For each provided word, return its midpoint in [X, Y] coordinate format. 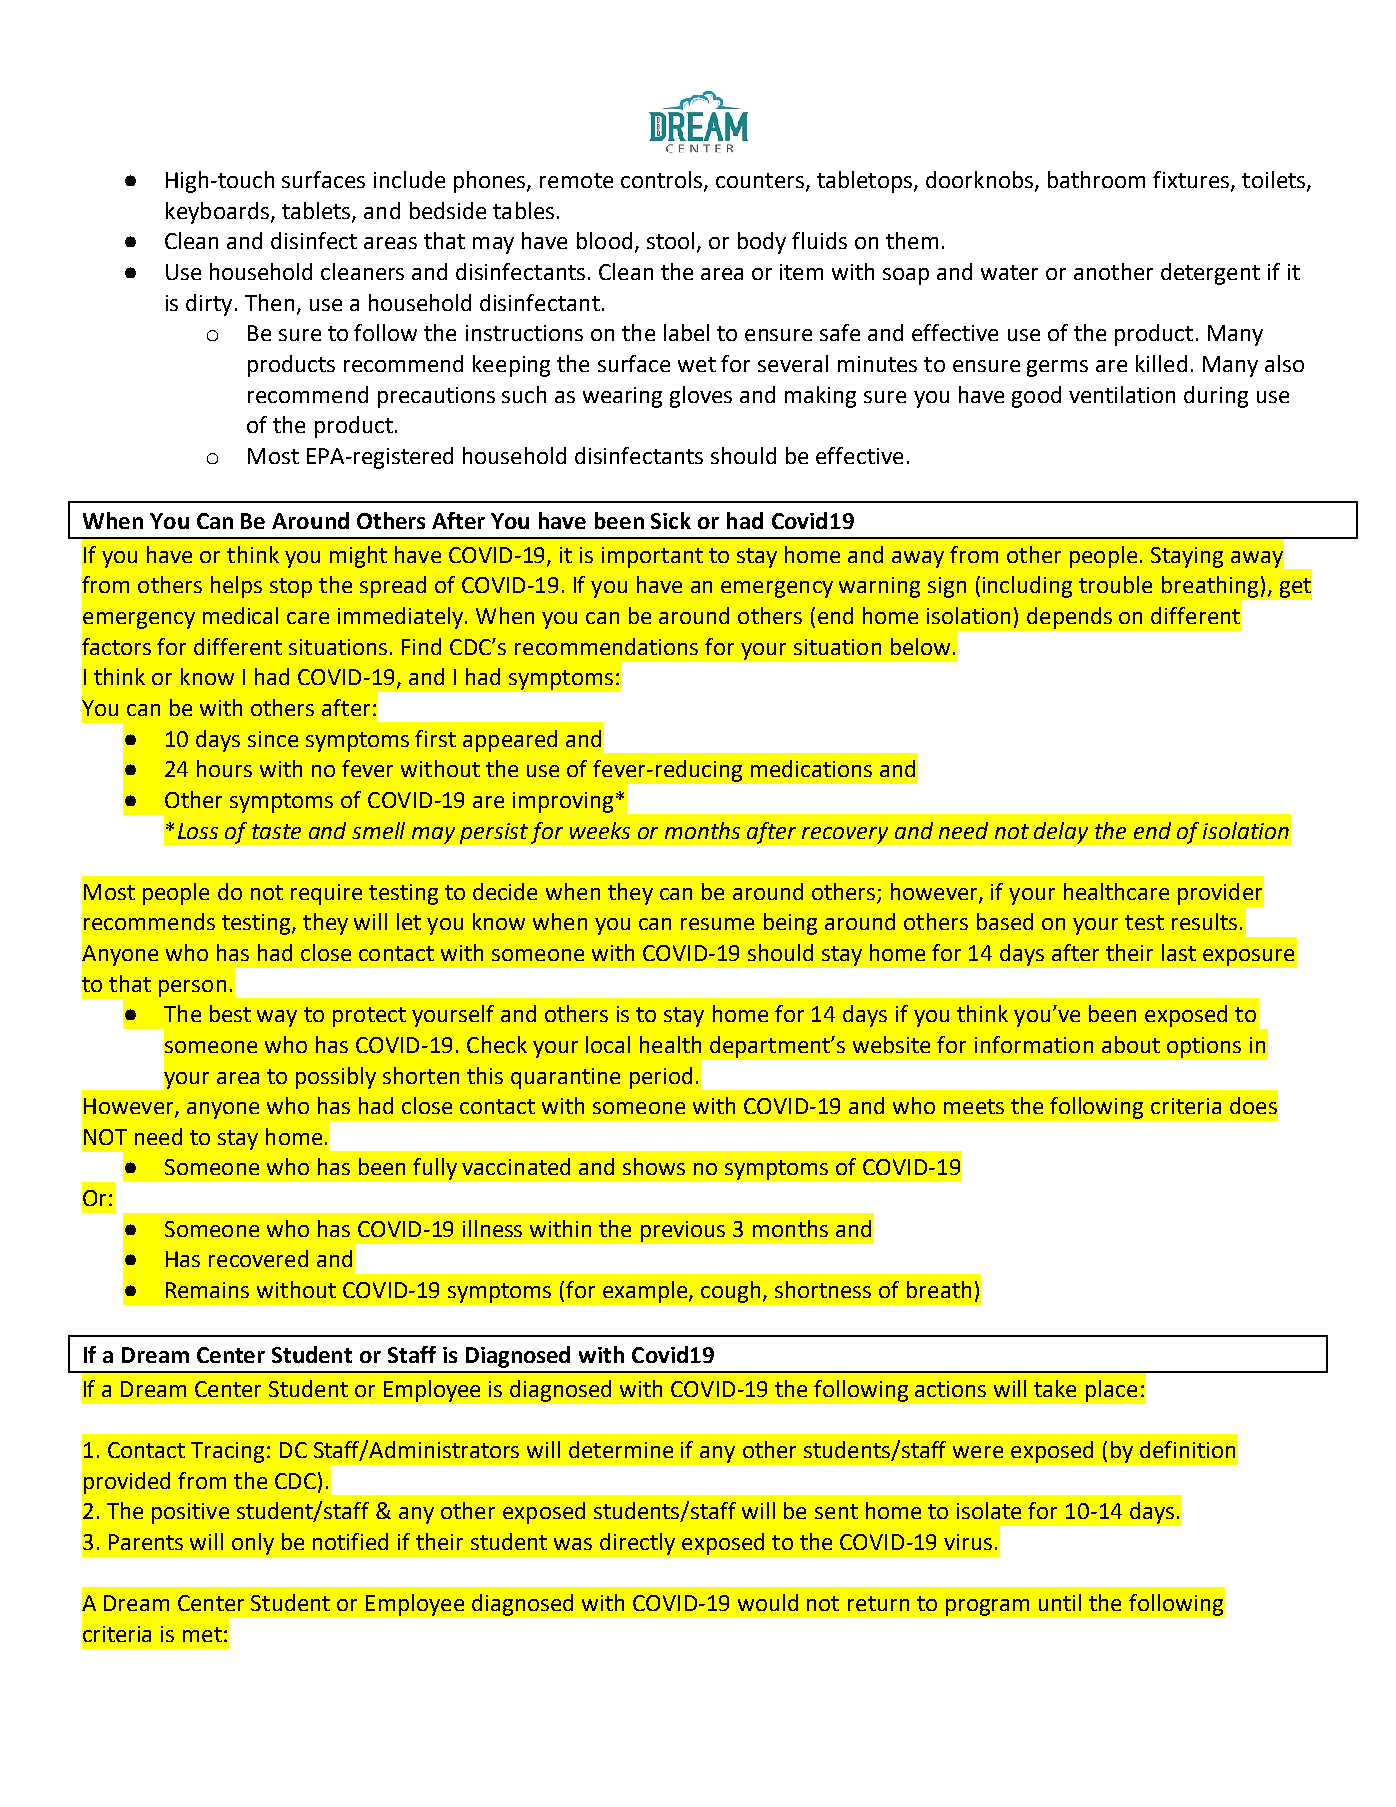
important [652, 557]
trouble [1115, 584]
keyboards [217, 213]
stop [291, 588]
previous [683, 1231]
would [768, 1602]
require [326, 894]
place [1111, 1391]
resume [717, 924]
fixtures [1192, 181]
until [1060, 1602]
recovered [258, 1258]
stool [670, 240]
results [1204, 921]
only [253, 1544]
